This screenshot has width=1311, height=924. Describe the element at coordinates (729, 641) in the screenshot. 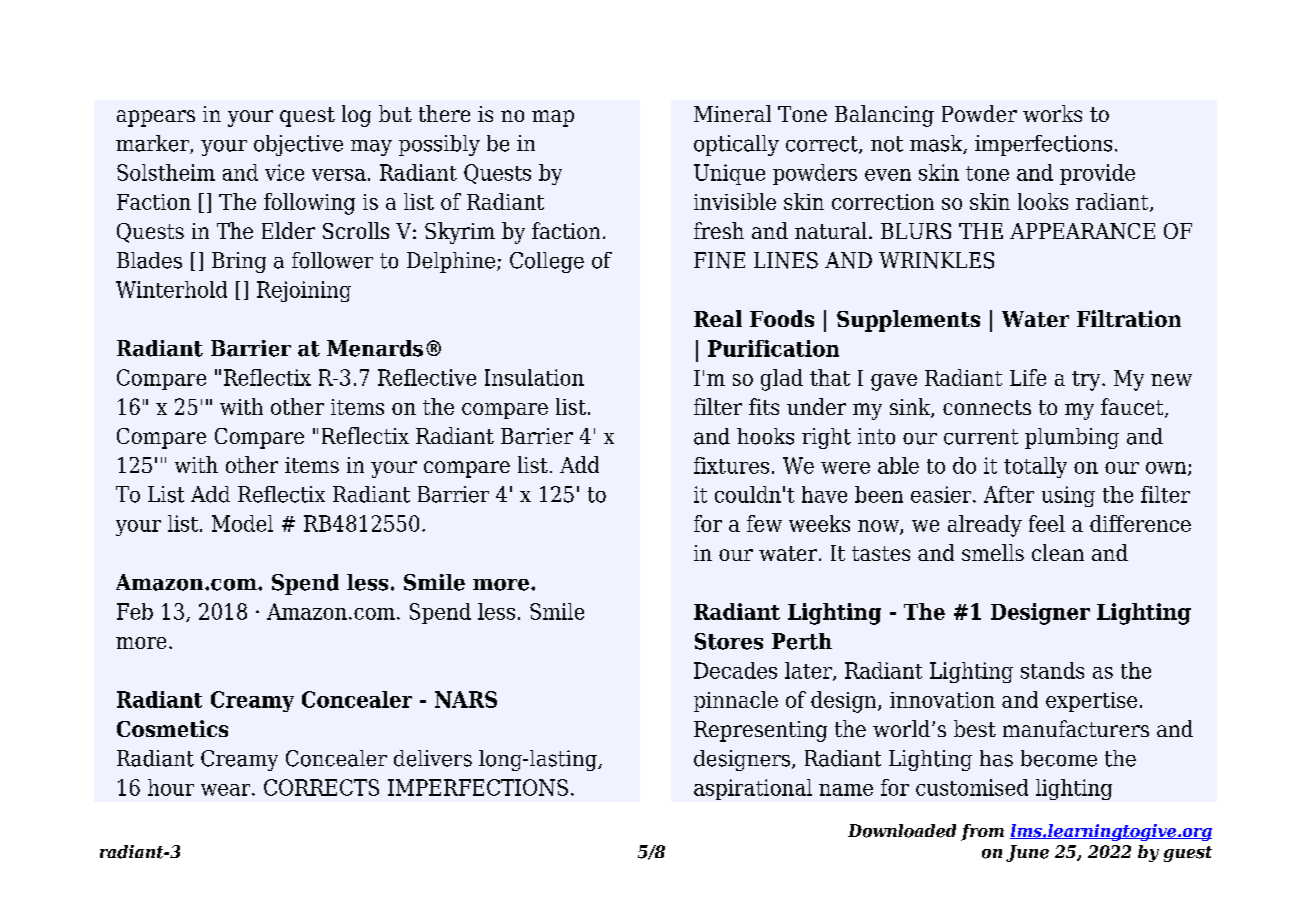

I see `Stores` at that location.
